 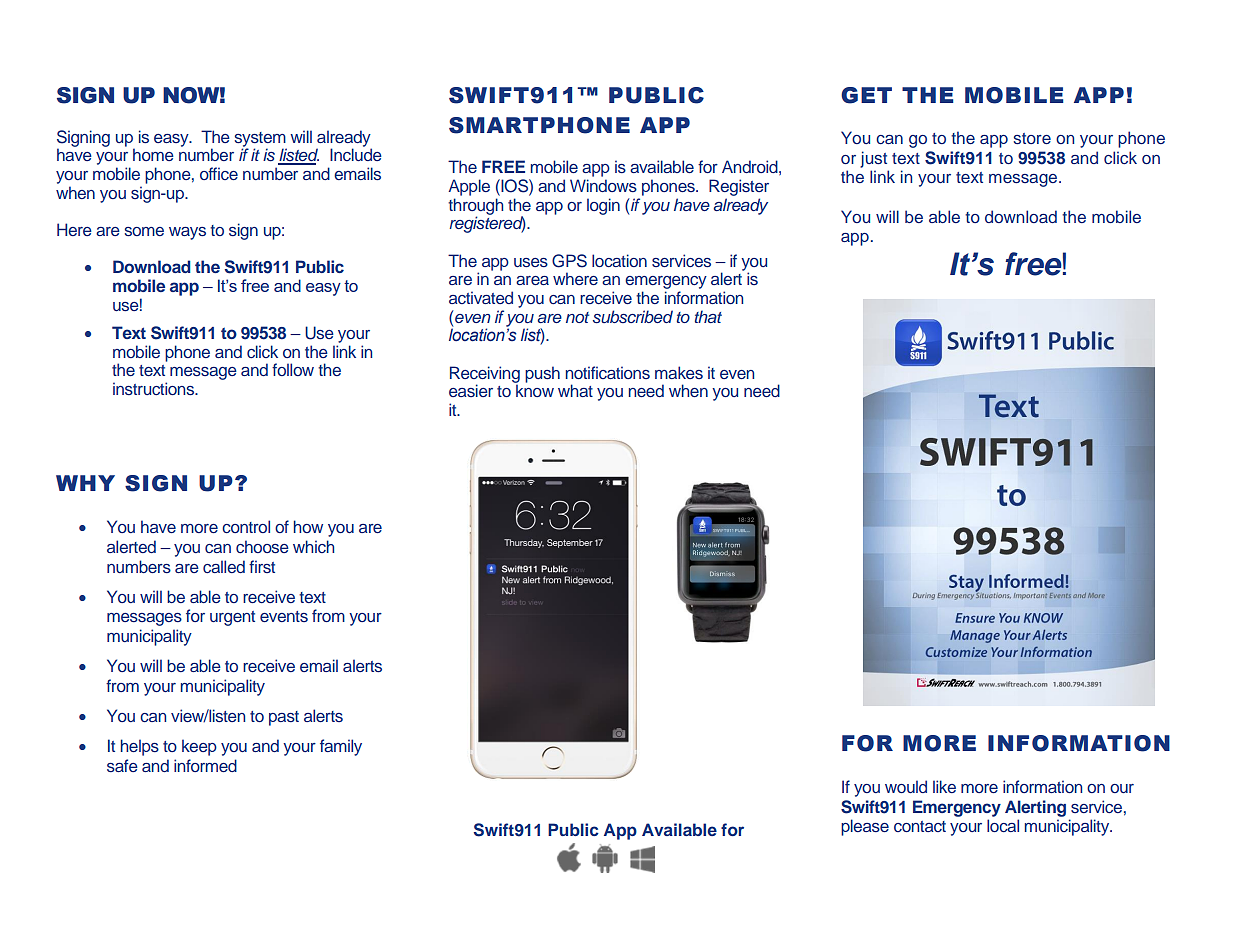 I want to click on informed, so click(x=205, y=765).
